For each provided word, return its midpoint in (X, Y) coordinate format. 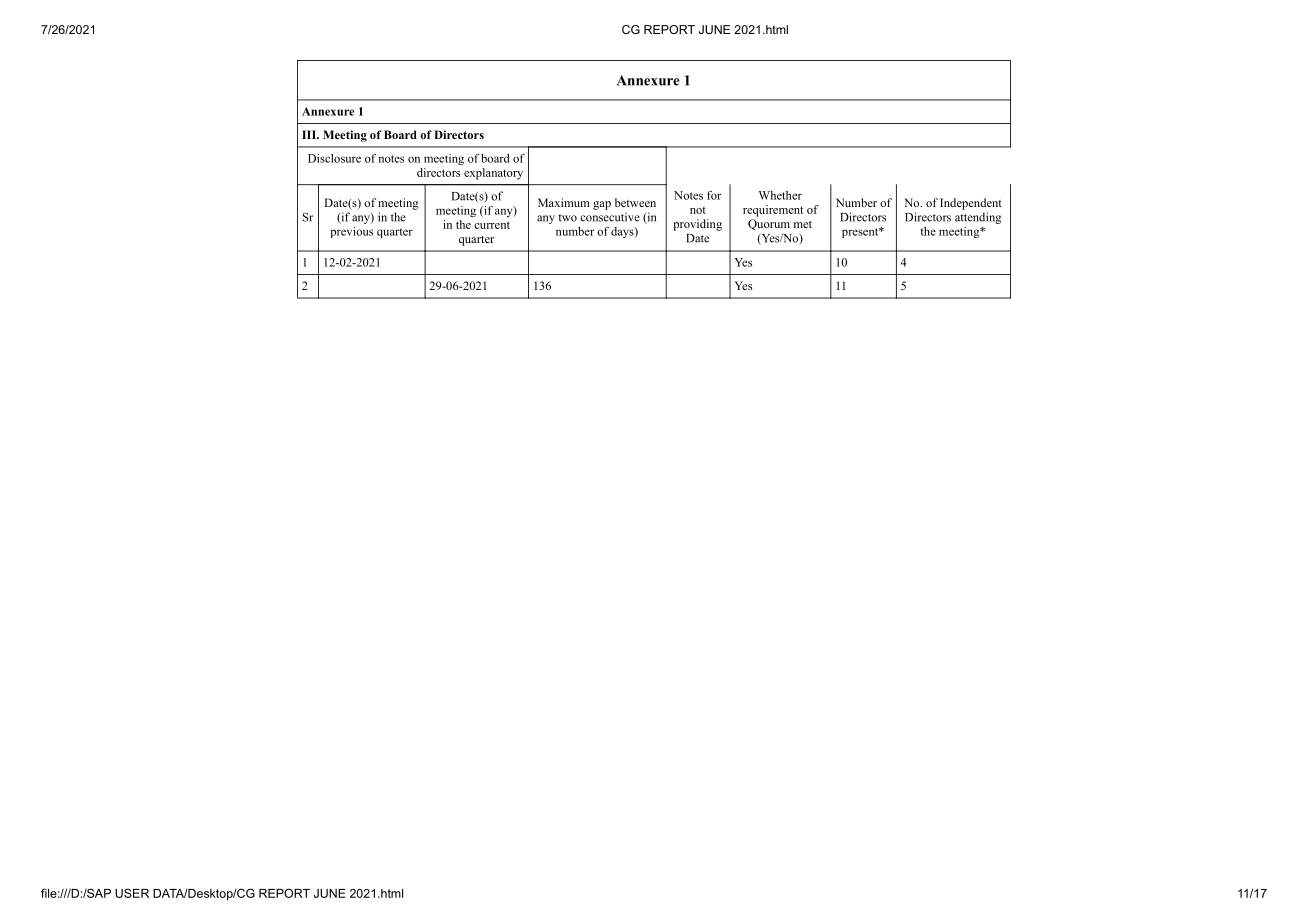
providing (697, 225)
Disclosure (334, 158)
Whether (780, 195)
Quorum (769, 225)
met (803, 224)
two (567, 218)
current (492, 225)
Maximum (564, 202)
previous (351, 232)
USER (132, 893)
